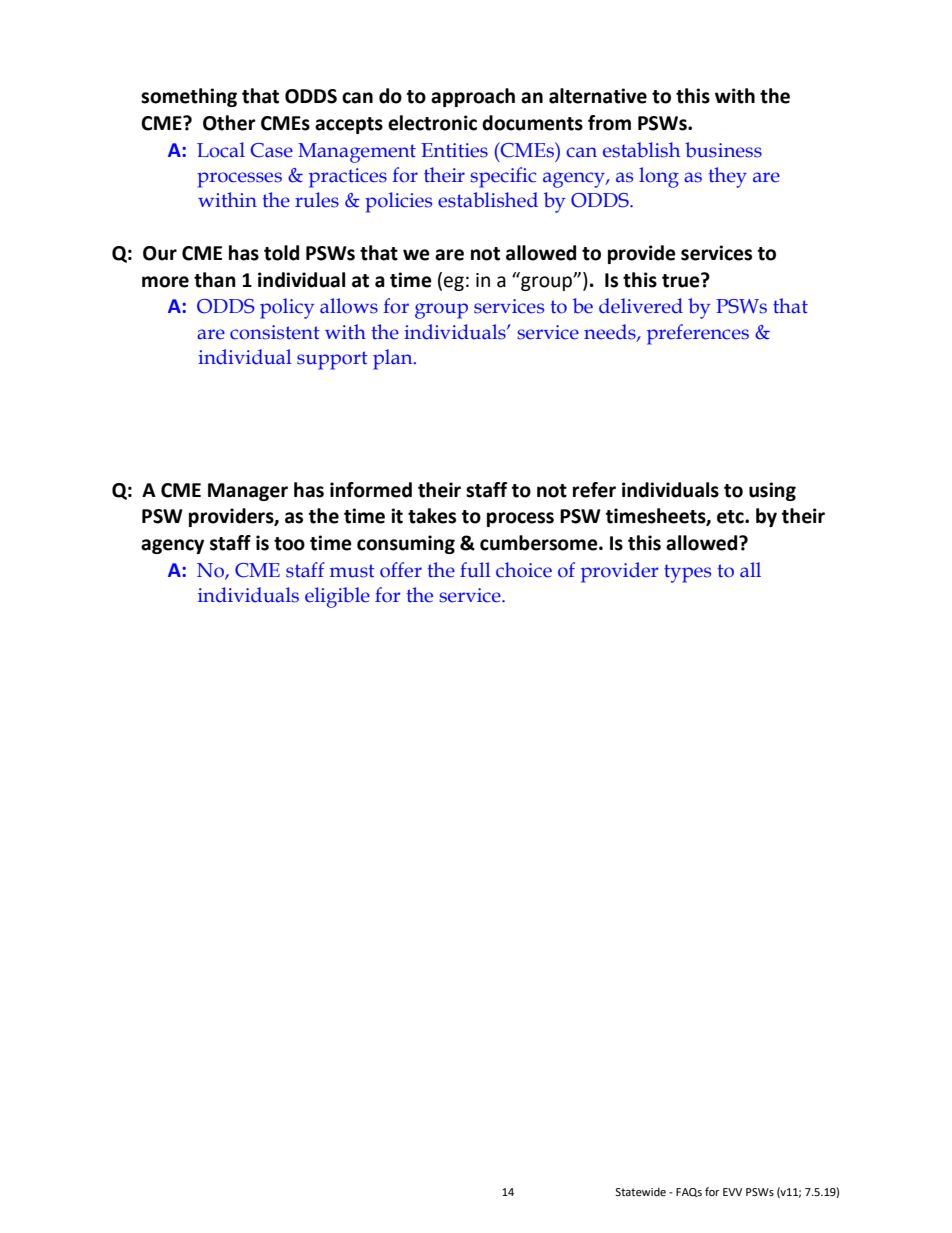 Image resolution: width=952 pixels, height=1233 pixels. I want to click on Manager, so click(248, 492).
